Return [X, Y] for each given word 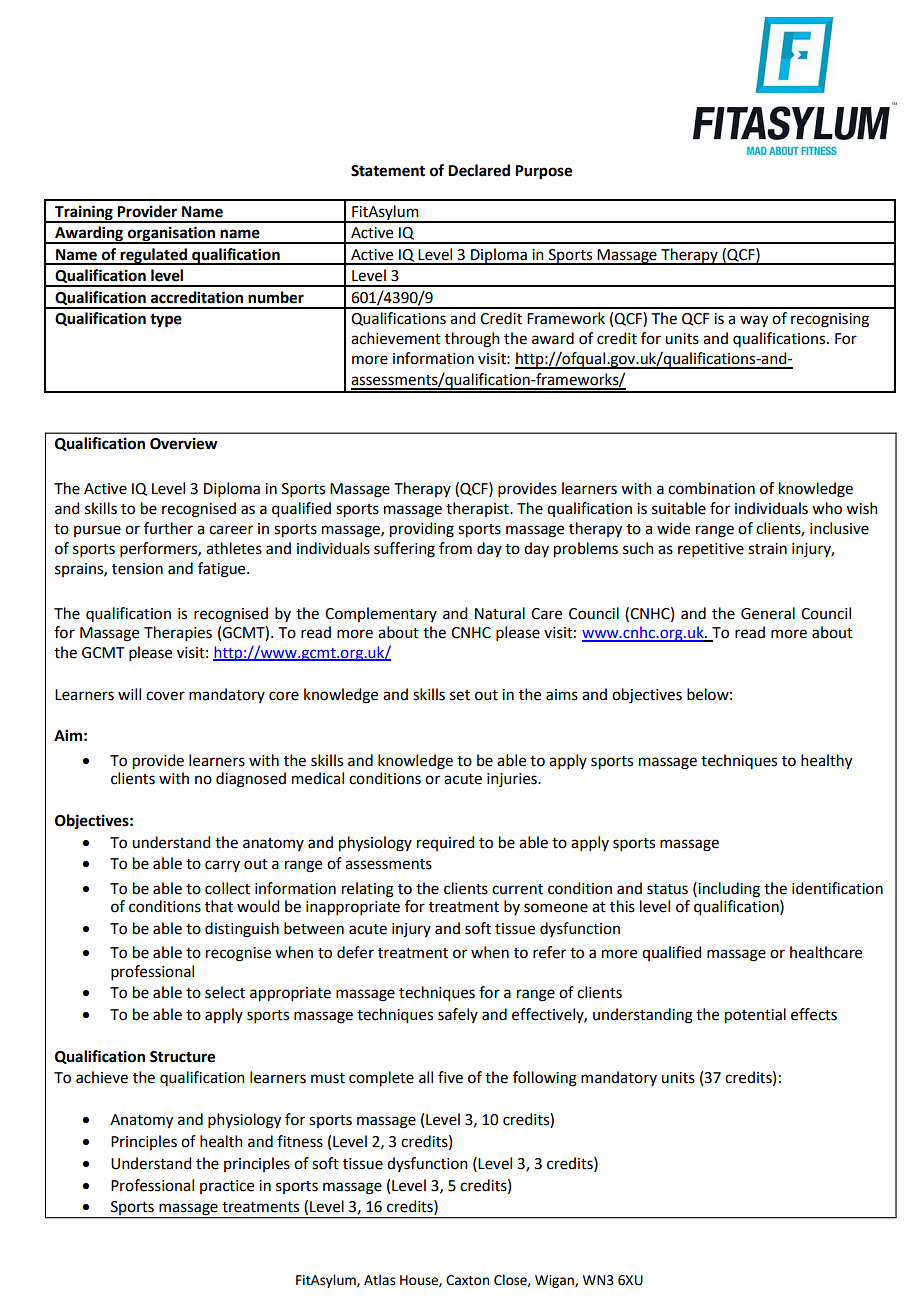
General [768, 613]
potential [755, 1016]
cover [165, 696]
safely [458, 1015]
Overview [184, 443]
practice [227, 1187]
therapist [478, 509]
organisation [172, 235]
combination [711, 488]
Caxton [467, 1280]
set [460, 695]
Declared [479, 170]
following [545, 1079]
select [225, 992]
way [754, 321]
